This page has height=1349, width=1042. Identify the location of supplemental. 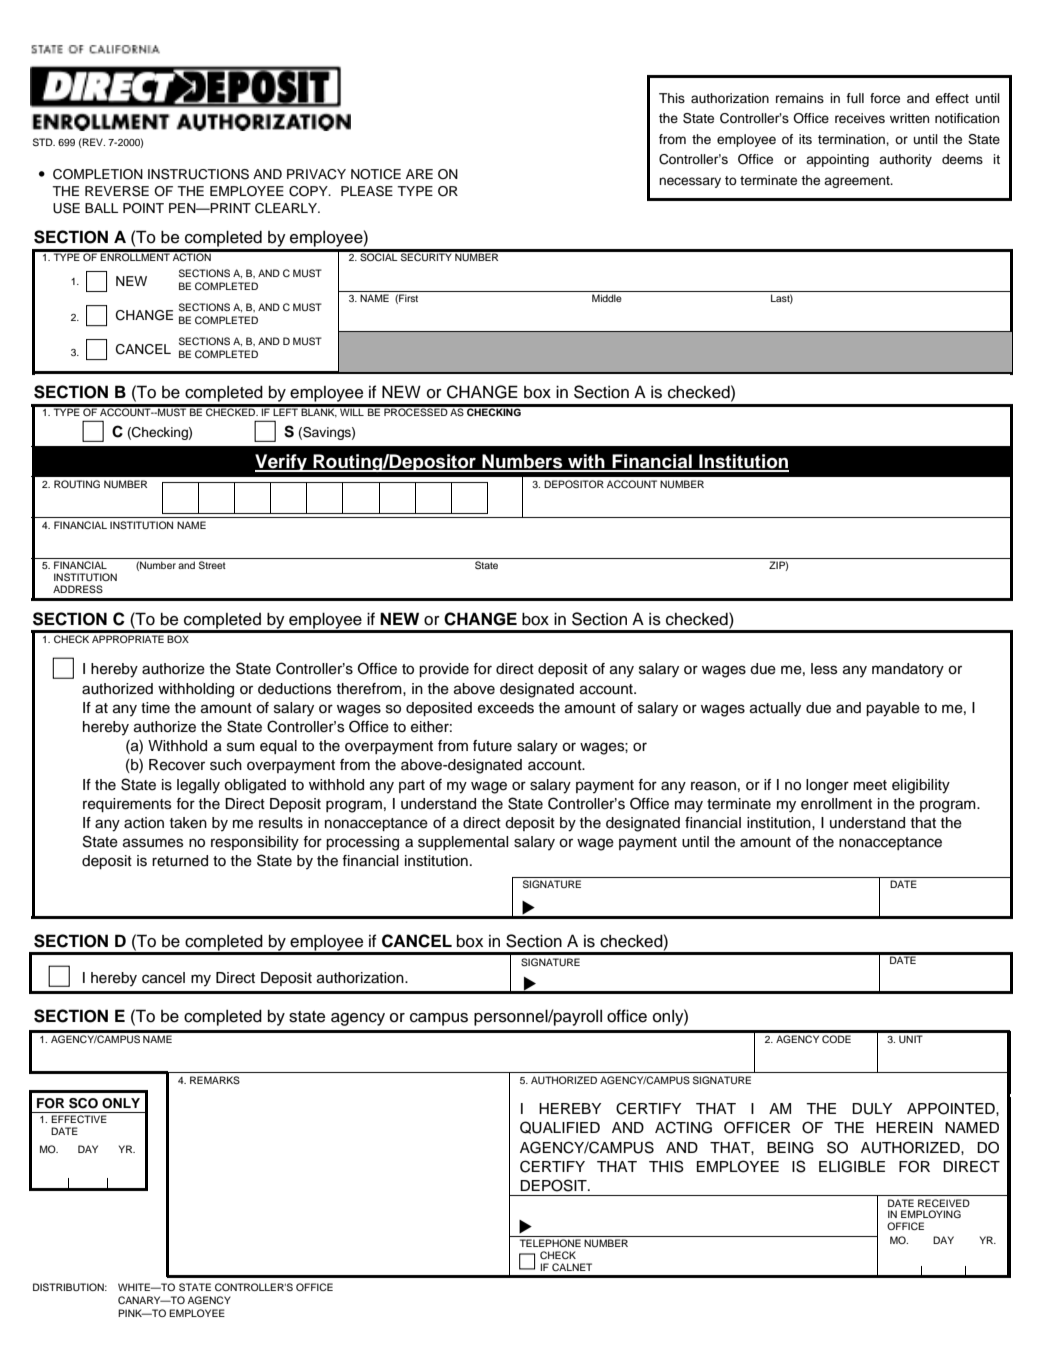
(463, 843).
